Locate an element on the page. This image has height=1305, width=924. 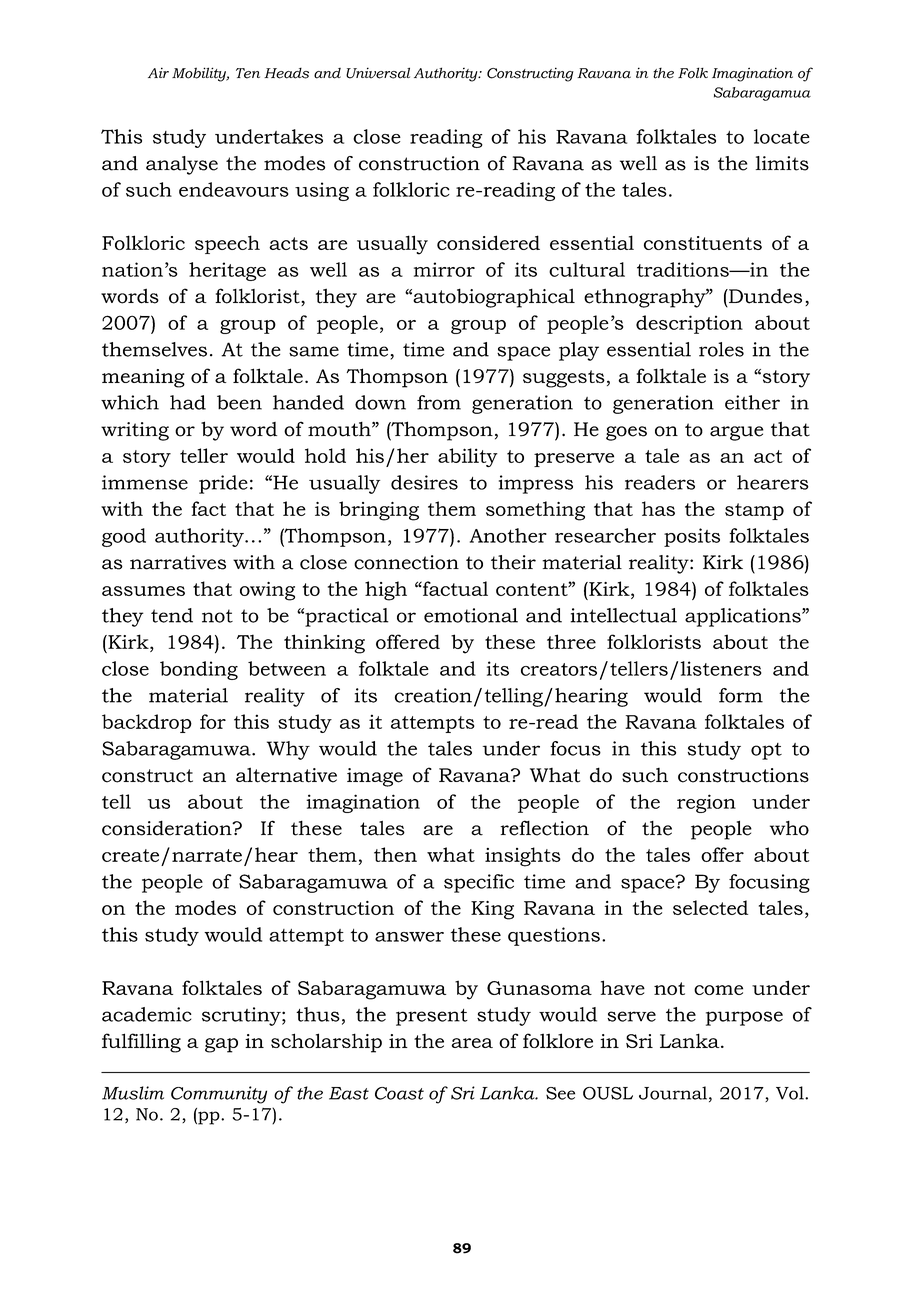
Universal is located at coordinates (378, 73).
